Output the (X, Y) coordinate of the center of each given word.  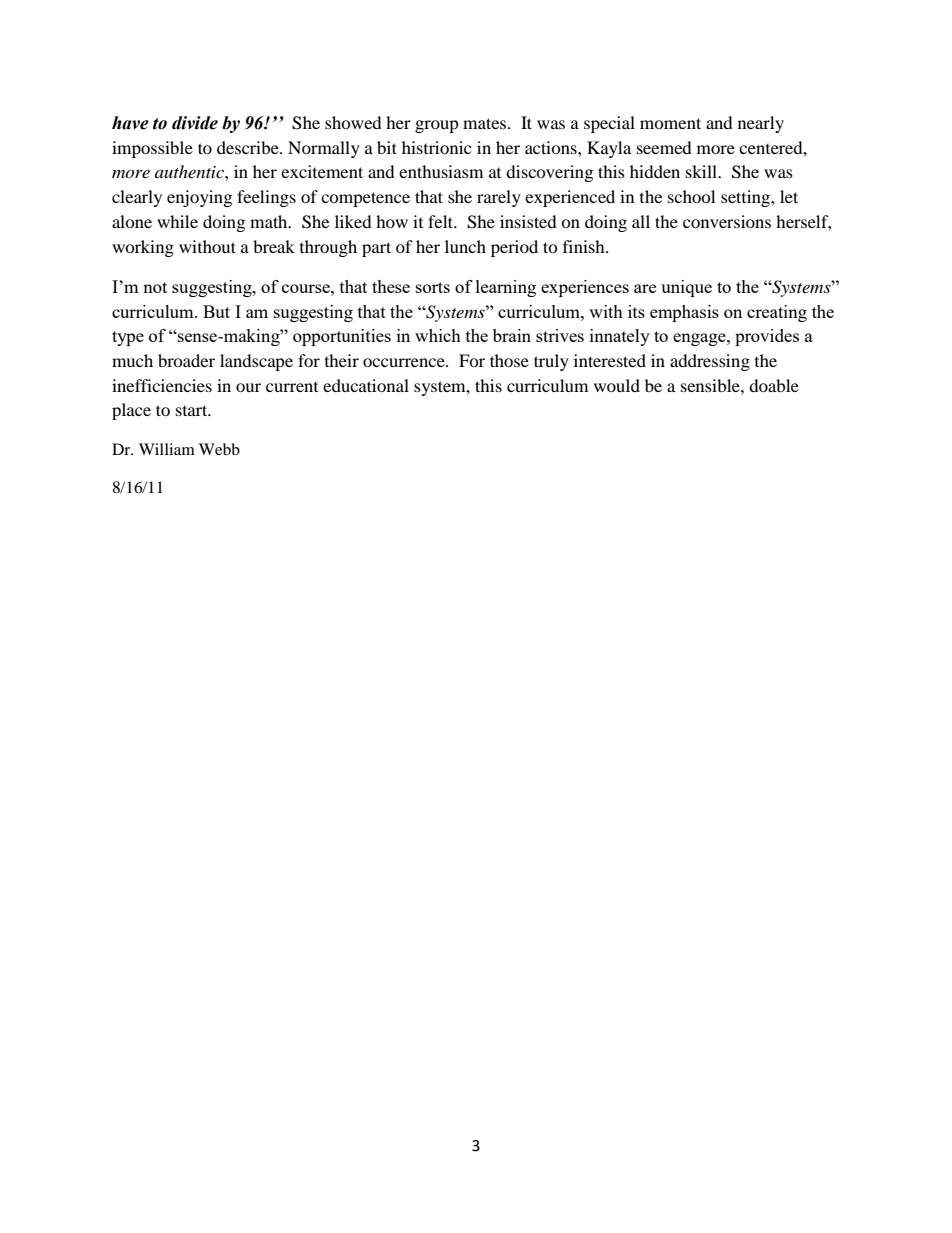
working (143, 248)
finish (585, 246)
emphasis (684, 313)
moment (670, 123)
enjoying (199, 198)
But (216, 311)
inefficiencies (162, 385)
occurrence (405, 362)
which (438, 335)
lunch (465, 246)
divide (195, 123)
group (437, 126)
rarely (499, 198)
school (691, 196)
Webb (219, 449)
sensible (711, 385)
